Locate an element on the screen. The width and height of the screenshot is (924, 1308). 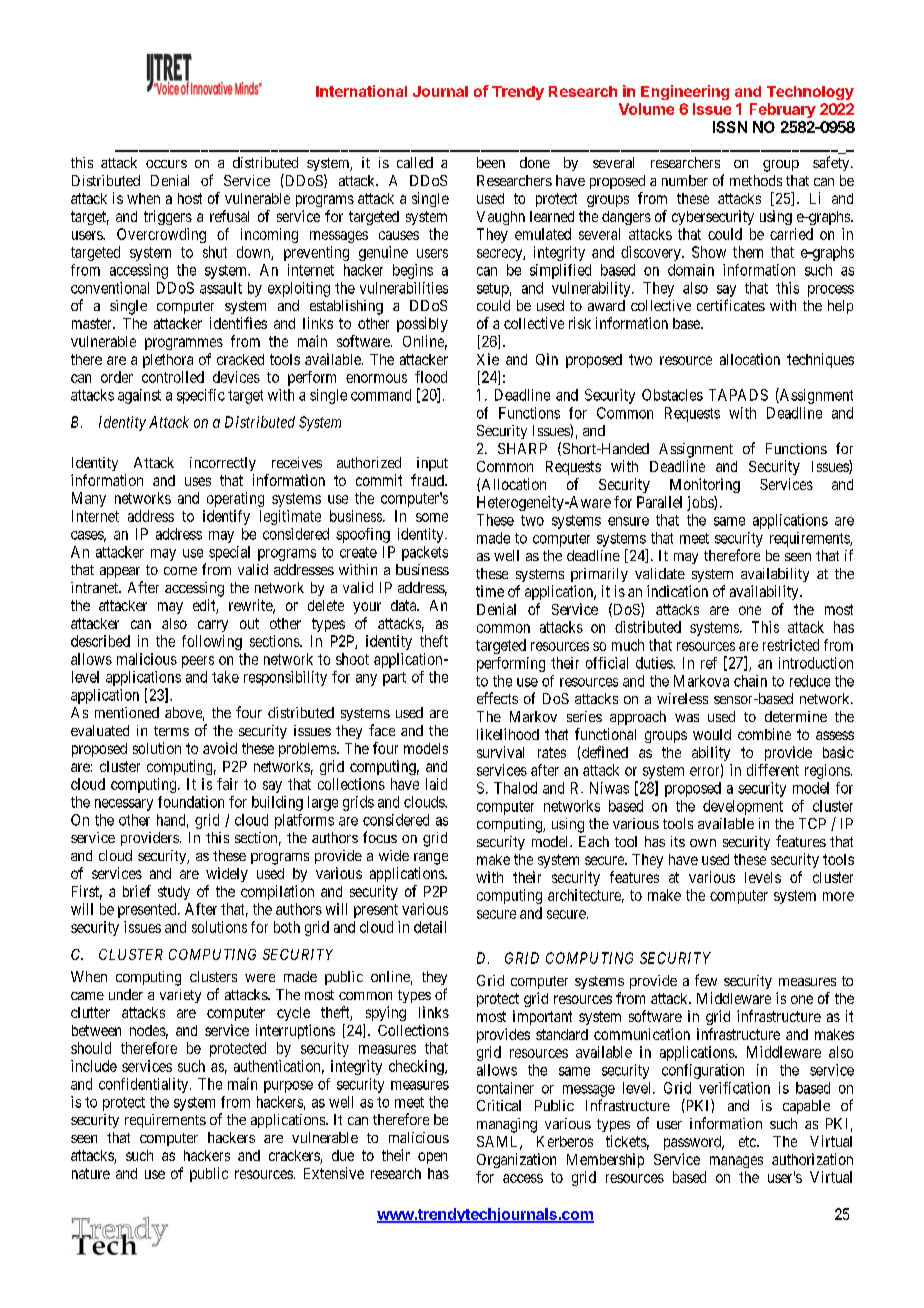
development is located at coordinates (743, 807).
